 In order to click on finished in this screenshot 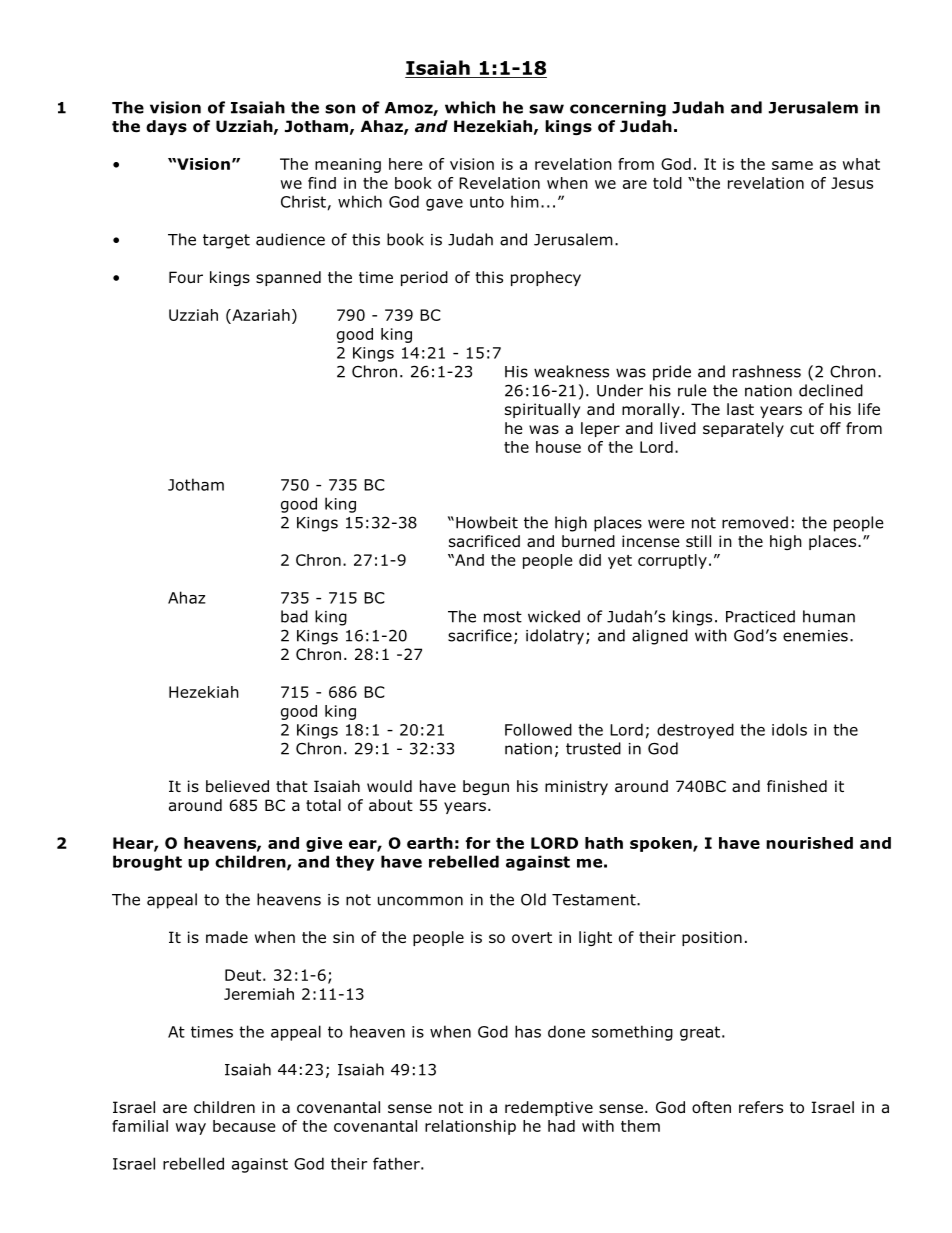, I will do `click(797, 786)`.
